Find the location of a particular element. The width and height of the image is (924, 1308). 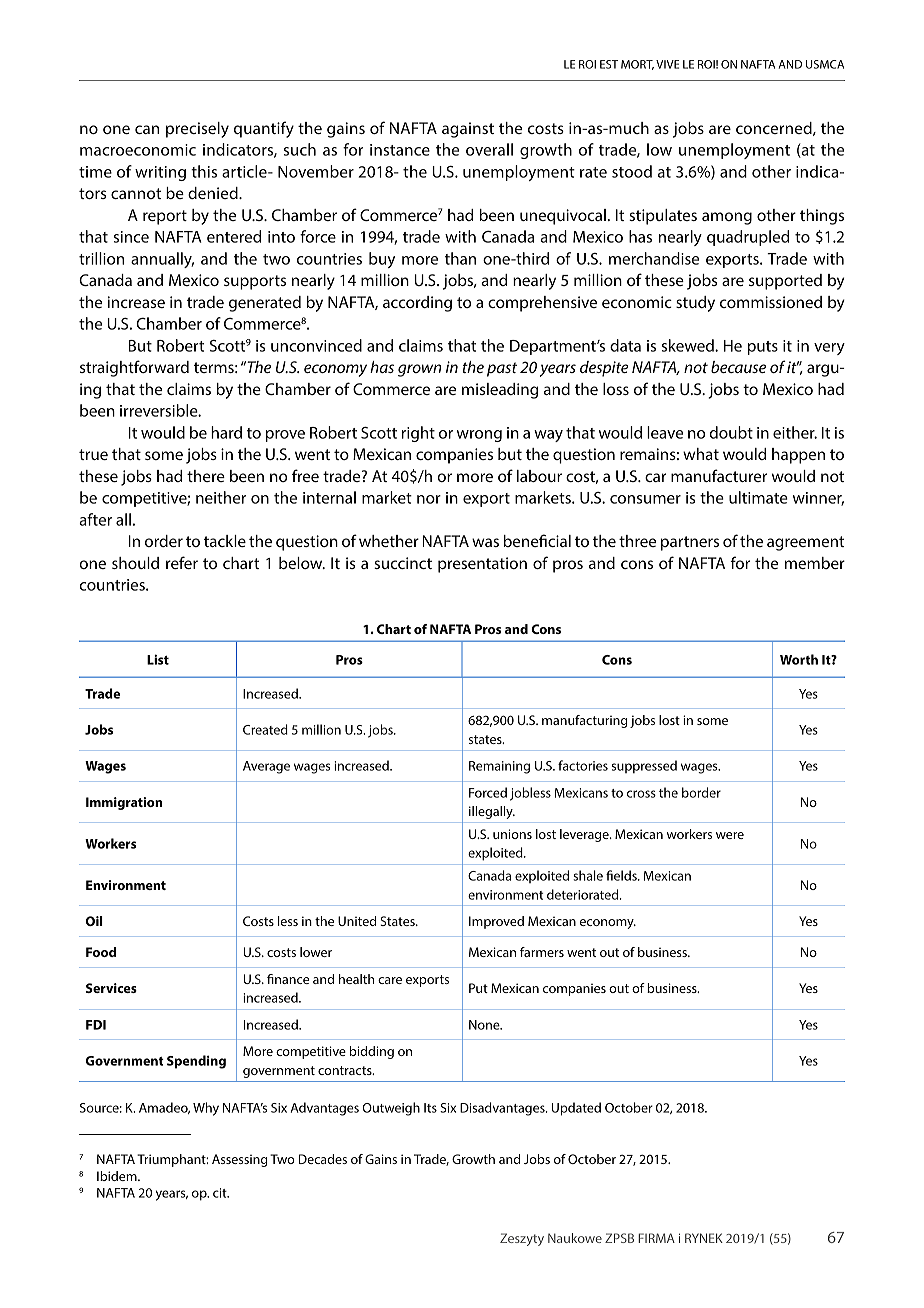

presentation is located at coordinates (482, 565).
